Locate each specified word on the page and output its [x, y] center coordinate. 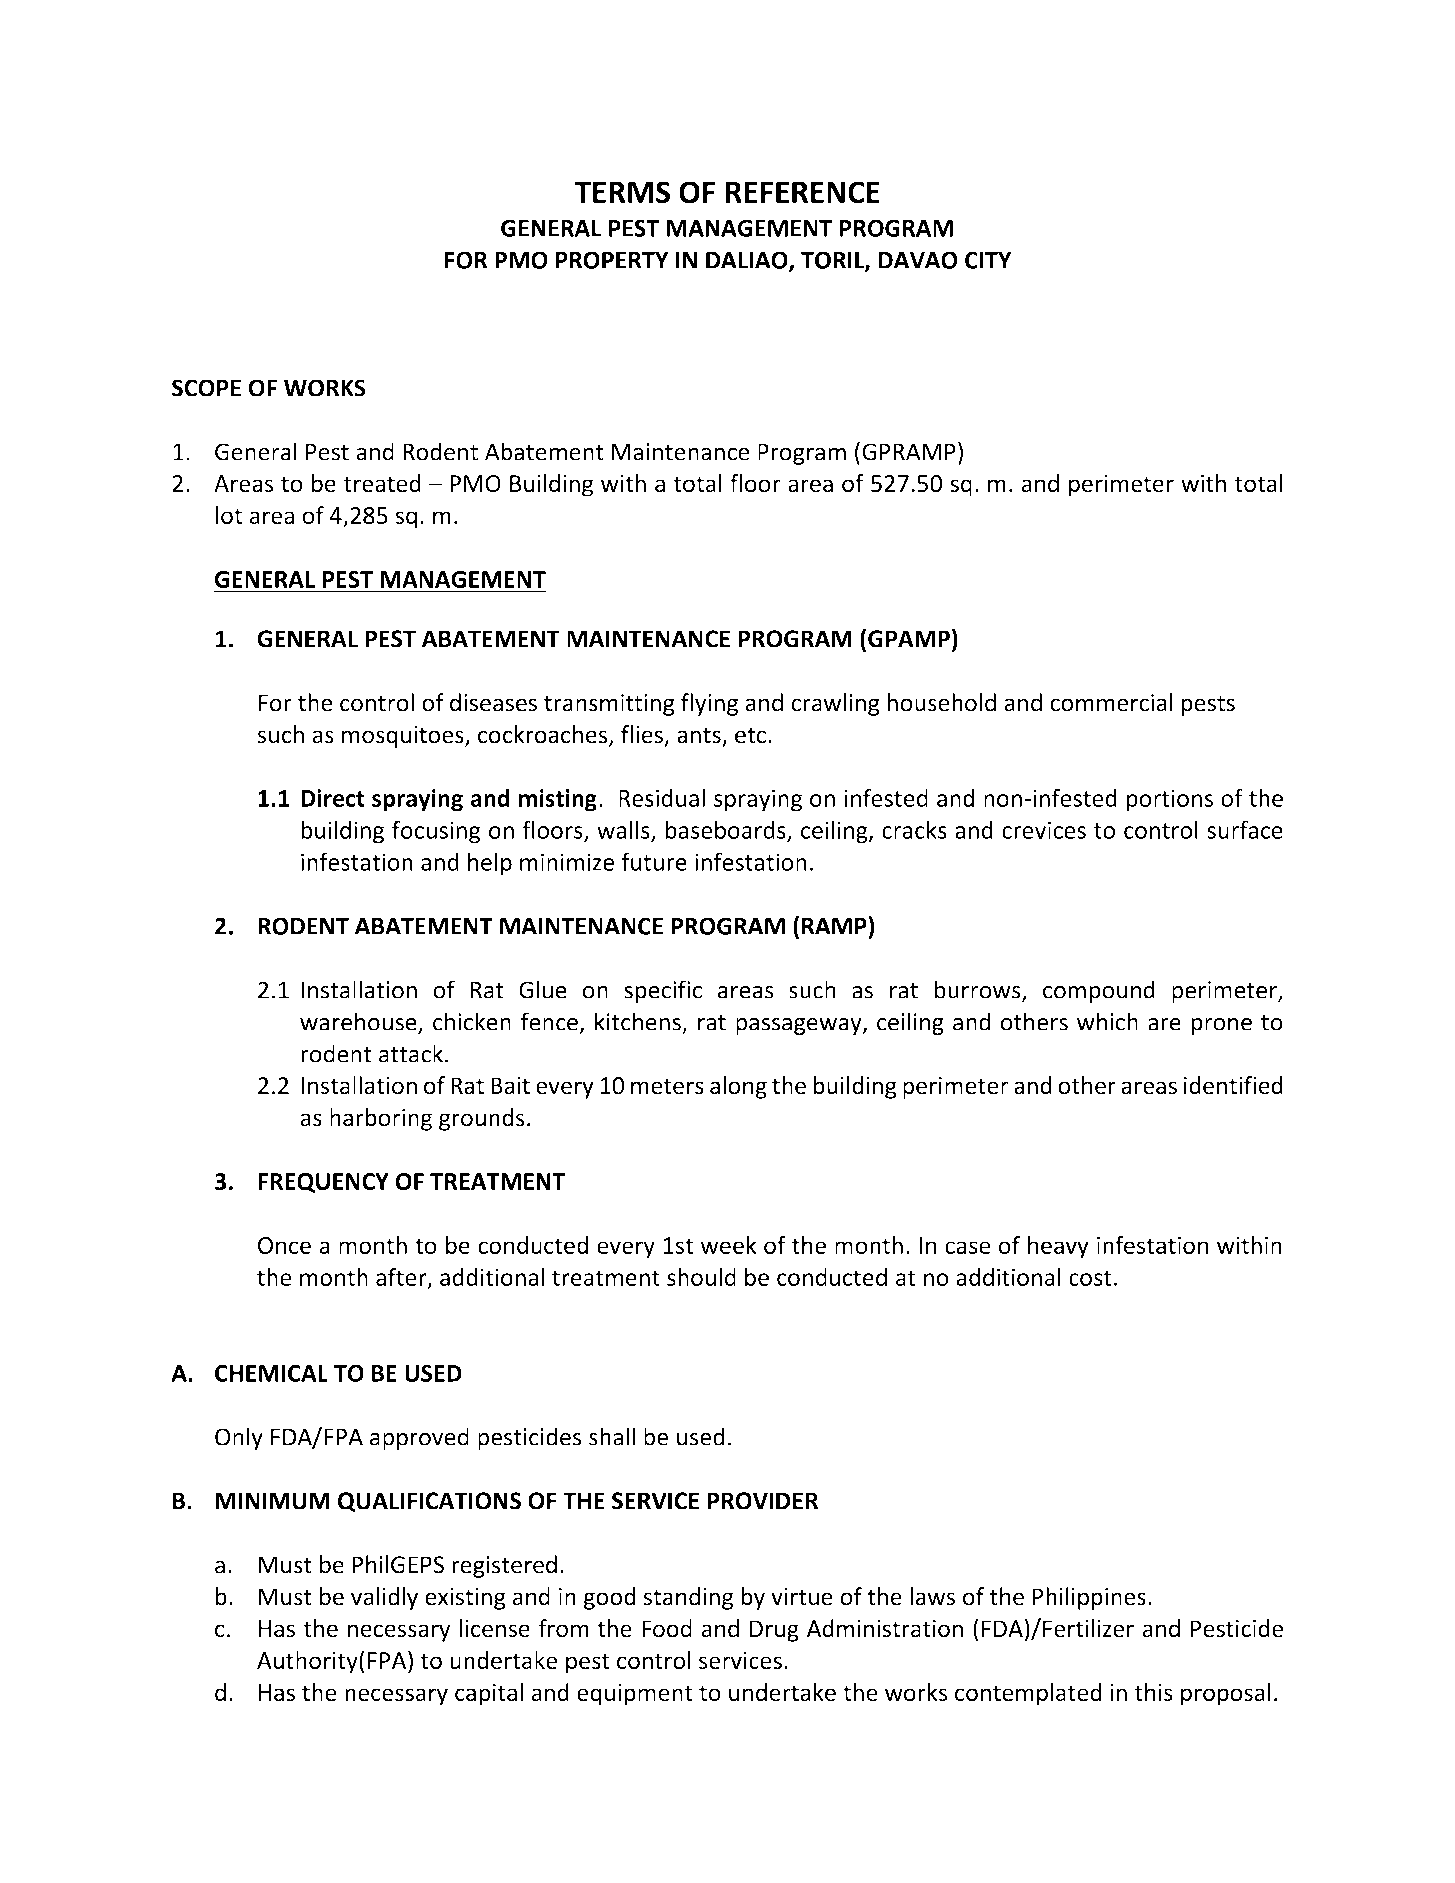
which [1107, 1021]
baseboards [726, 830]
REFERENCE [803, 192]
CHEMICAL [271, 1373]
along [738, 1087]
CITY [988, 260]
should [701, 1277]
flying [709, 704]
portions [1169, 800]
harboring [381, 1119]
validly [384, 1598]
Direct [333, 798]
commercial [1111, 702]
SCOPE [206, 388]
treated [382, 483]
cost [1090, 1278]
